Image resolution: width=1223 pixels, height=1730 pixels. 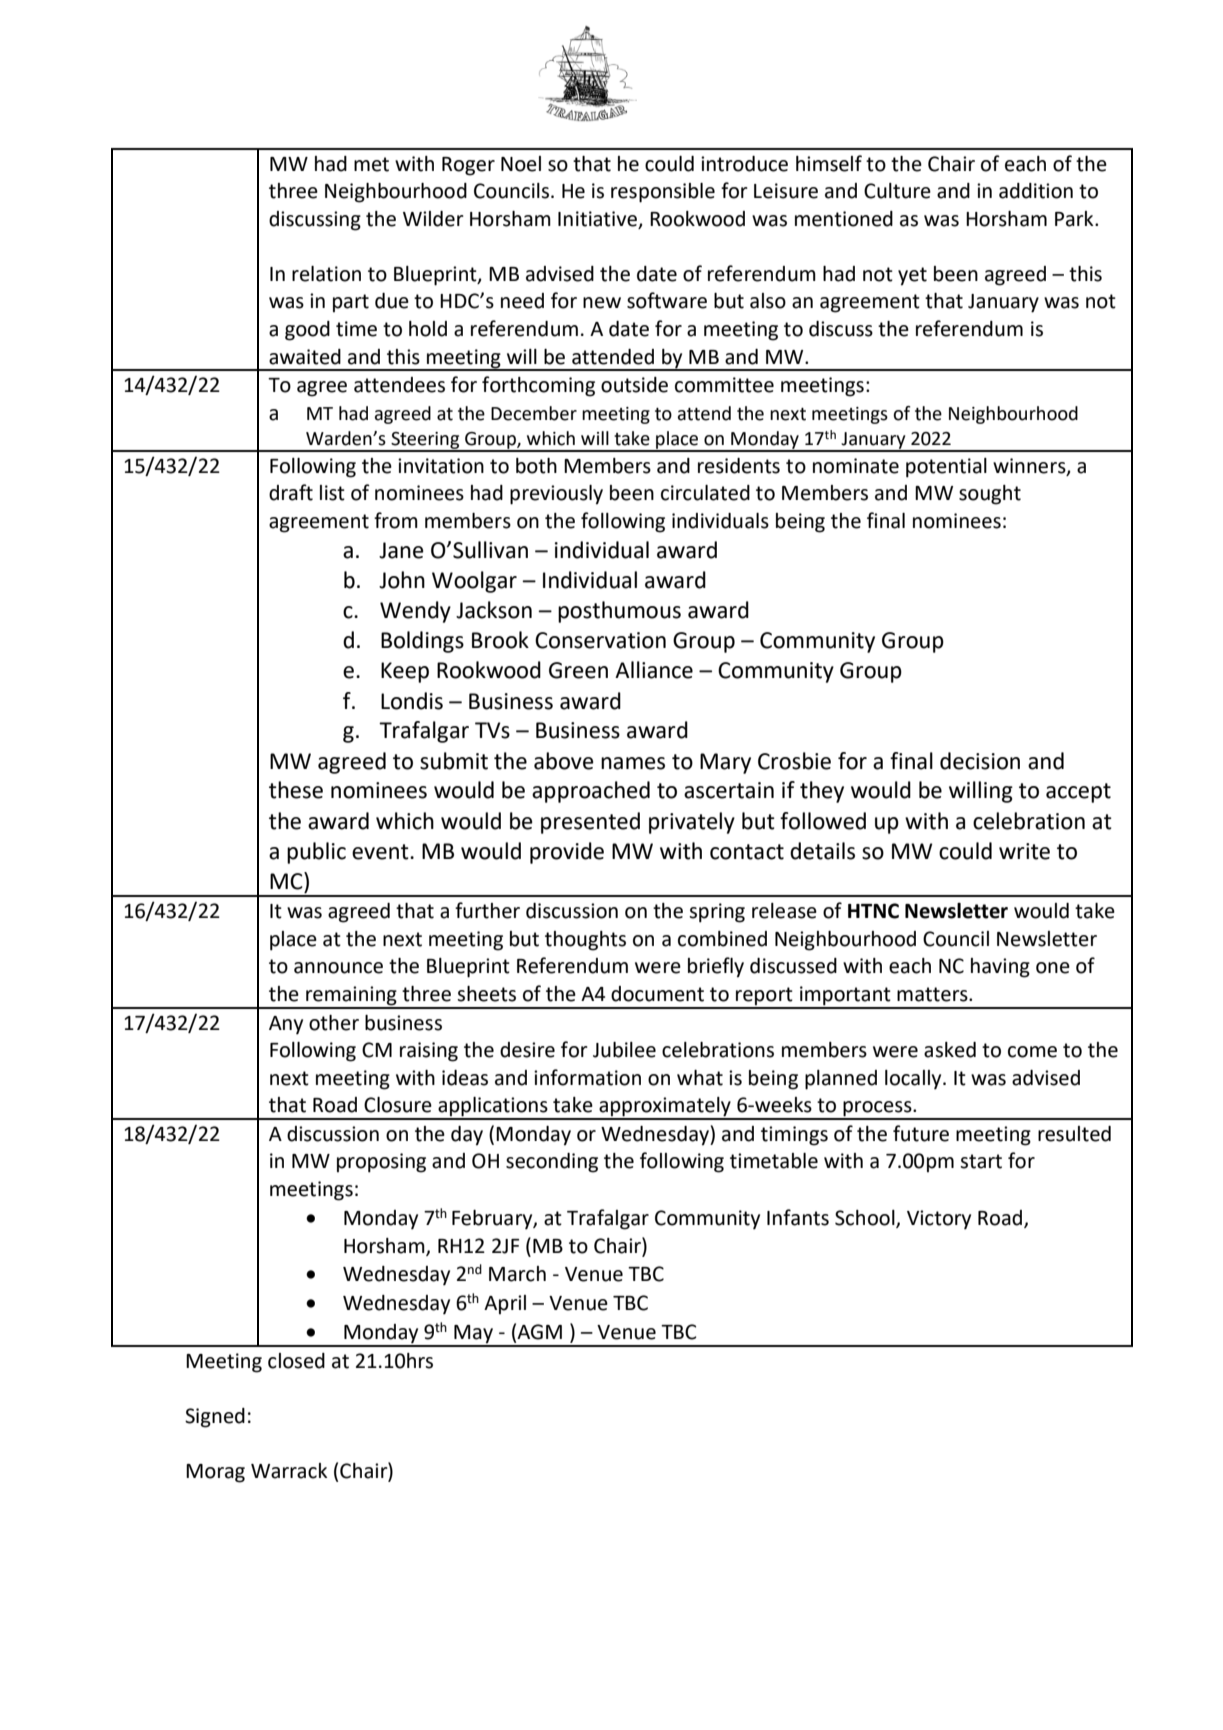 What do you see at coordinates (663, 193) in the document?
I see `responsible` at bounding box center [663, 193].
